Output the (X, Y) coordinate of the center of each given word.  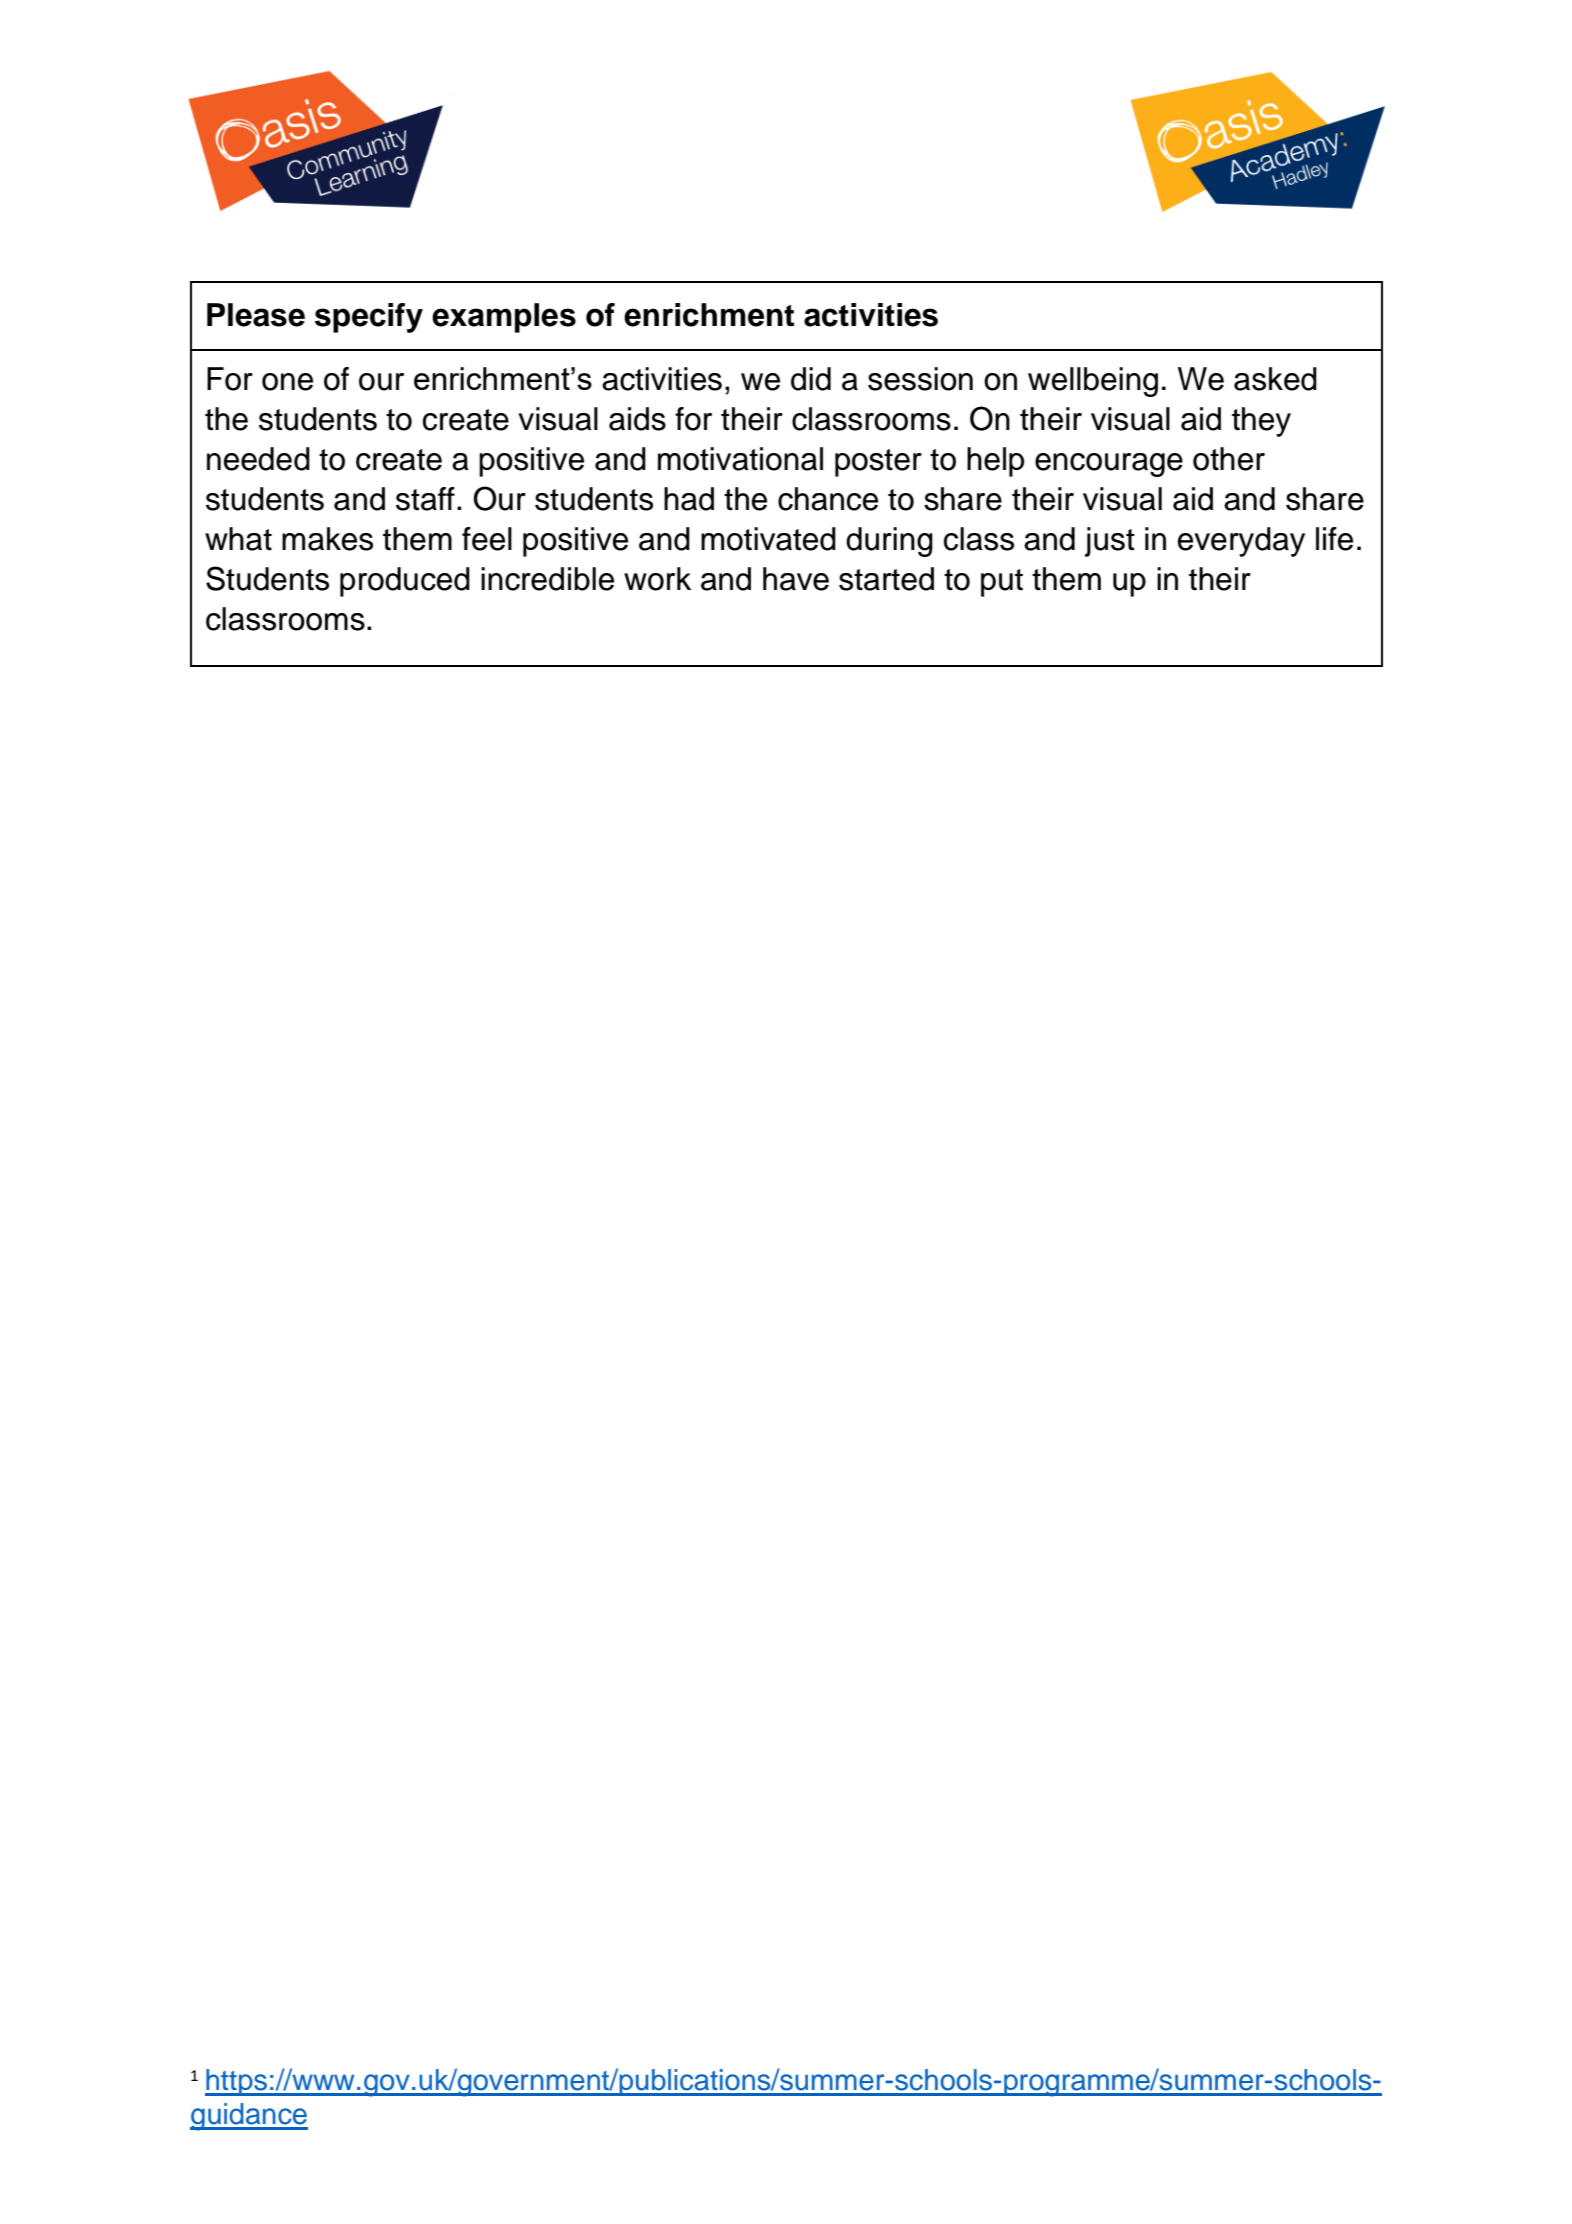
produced (405, 582)
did (811, 379)
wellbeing (1093, 382)
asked (1275, 379)
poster (878, 463)
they (1261, 422)
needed (258, 459)
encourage (1109, 465)
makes (327, 539)
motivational (740, 459)
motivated (768, 539)
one (287, 382)
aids (637, 419)
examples (504, 318)
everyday (1241, 542)
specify (369, 318)
